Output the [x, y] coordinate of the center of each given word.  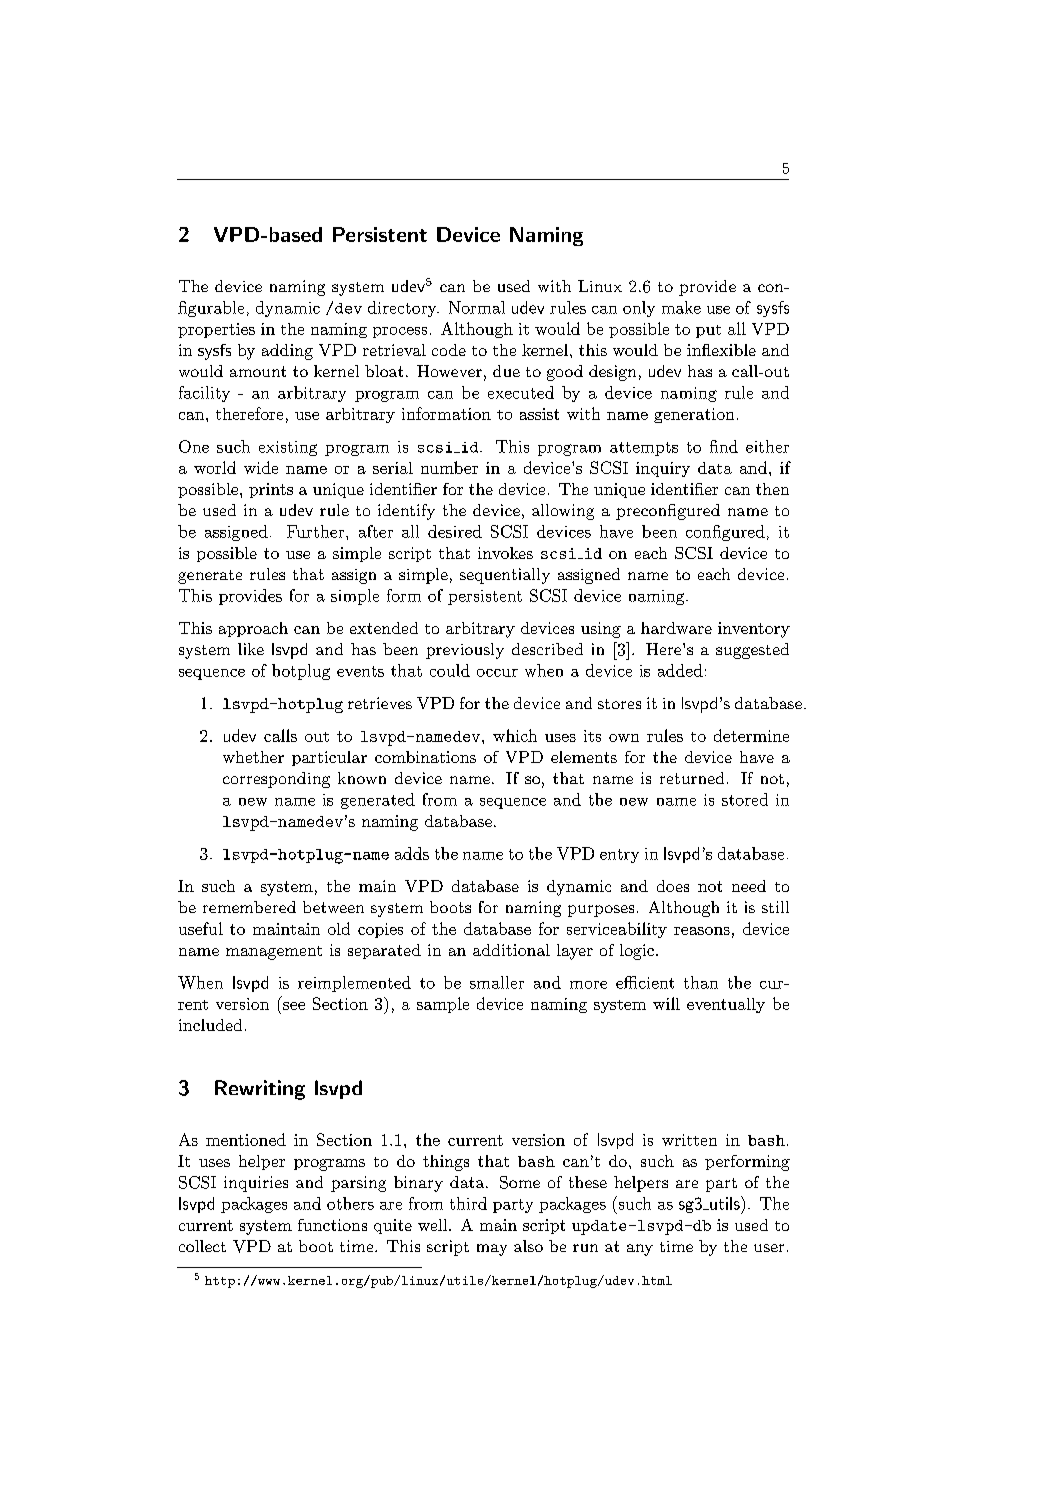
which [515, 735]
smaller [497, 982]
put [708, 331]
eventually [726, 1005]
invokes [505, 553]
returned [692, 778]
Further [317, 531]
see [294, 1006]
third [468, 1203]
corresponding [276, 780]
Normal [477, 307]
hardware [676, 628]
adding [287, 352]
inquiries [256, 1184]
